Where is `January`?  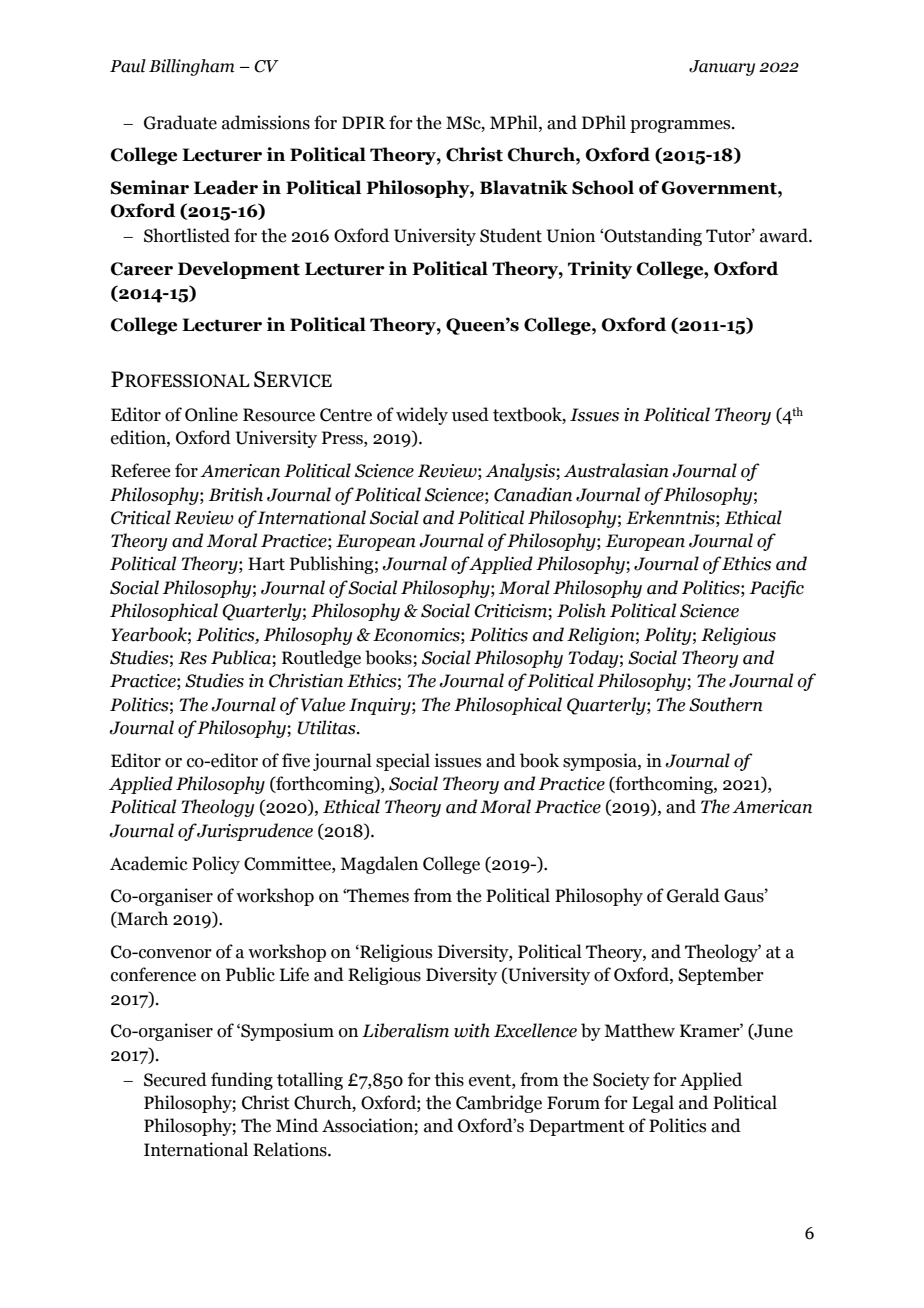
January is located at coordinates (722, 68).
